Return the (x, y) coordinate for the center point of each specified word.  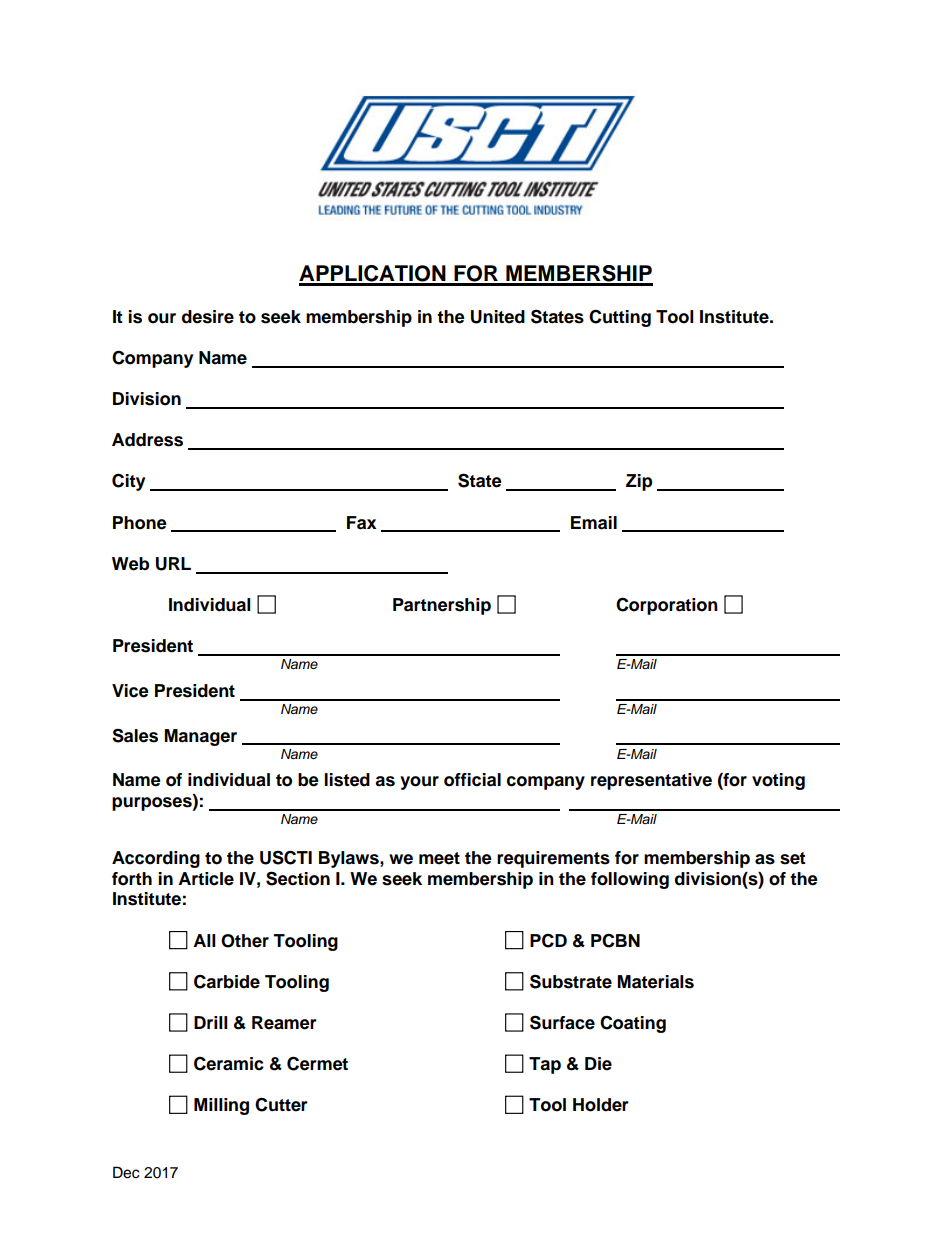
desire (208, 317)
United (498, 317)
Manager (200, 737)
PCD (548, 941)
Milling (221, 1106)
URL (173, 564)
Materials (655, 982)
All (204, 940)
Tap (545, 1065)
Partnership (442, 606)
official (472, 780)
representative (651, 781)
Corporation (667, 606)
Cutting (620, 318)
